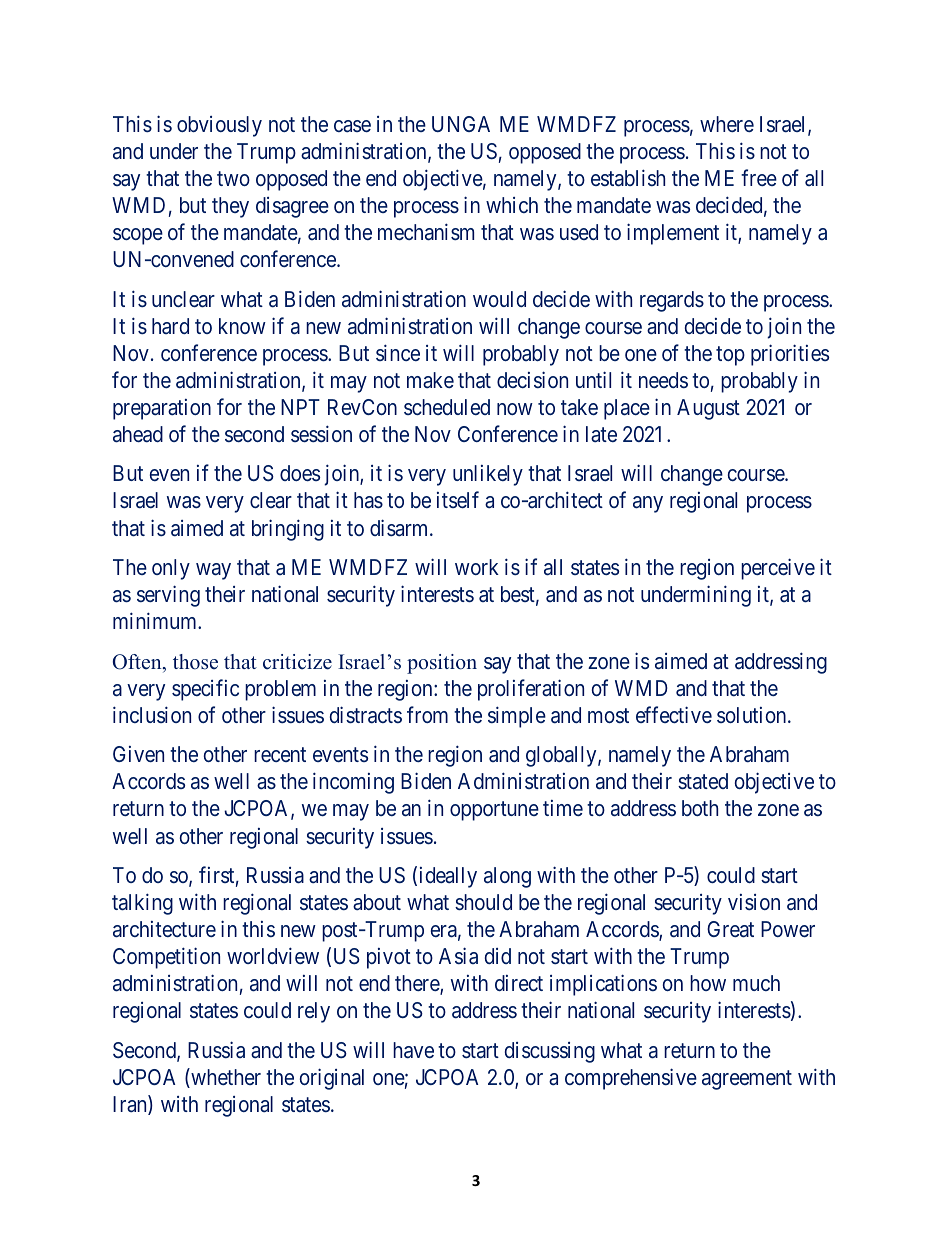 The image size is (952, 1233). Describe the element at coordinates (778, 569) in the page. I see `perceive` at that location.
